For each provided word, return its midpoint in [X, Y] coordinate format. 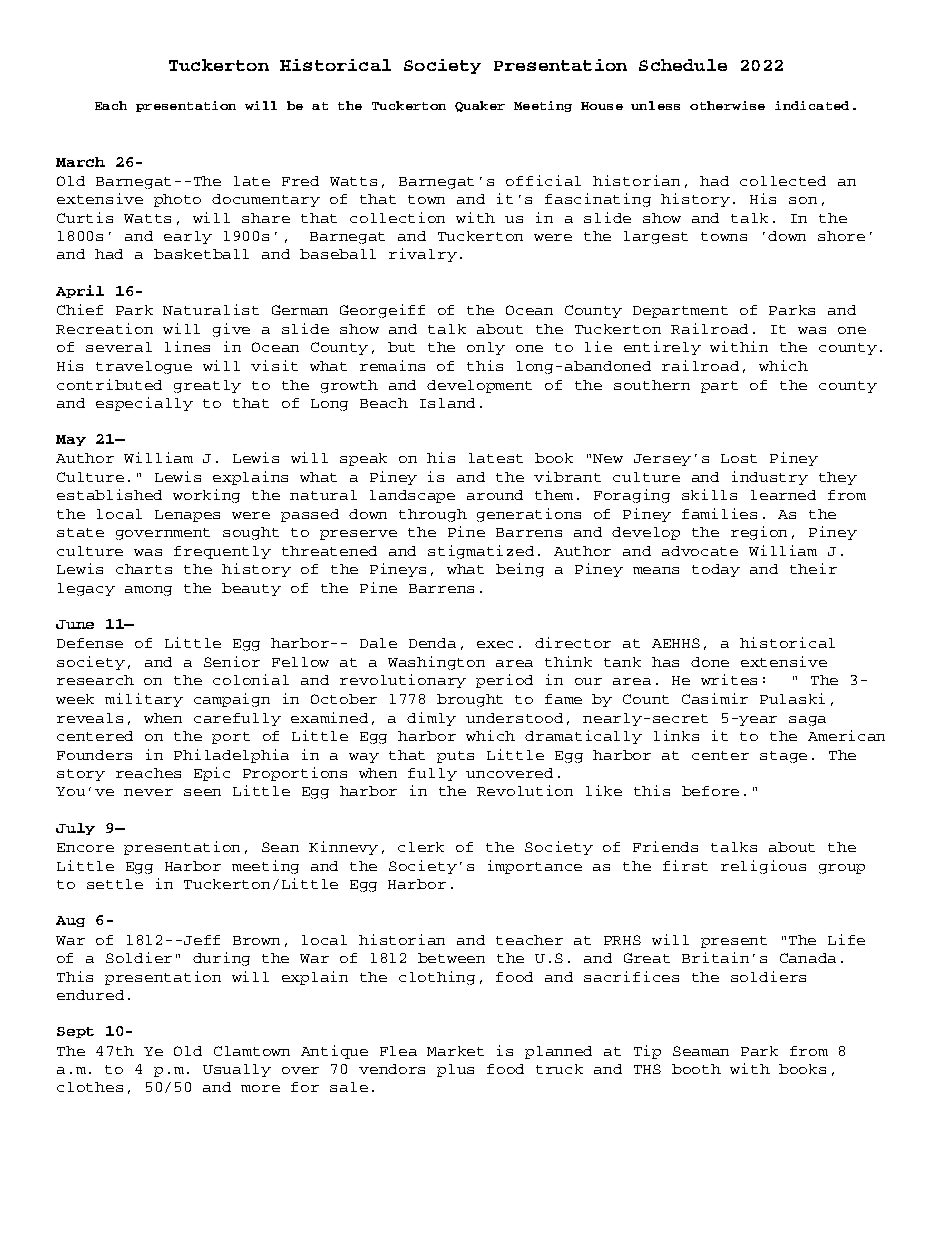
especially [144, 404]
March [80, 162]
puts [455, 757]
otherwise [727, 105]
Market [455, 1051]
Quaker [480, 106]
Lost [739, 458]
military [144, 700]
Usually [237, 1070]
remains [392, 365]
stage [783, 757]
